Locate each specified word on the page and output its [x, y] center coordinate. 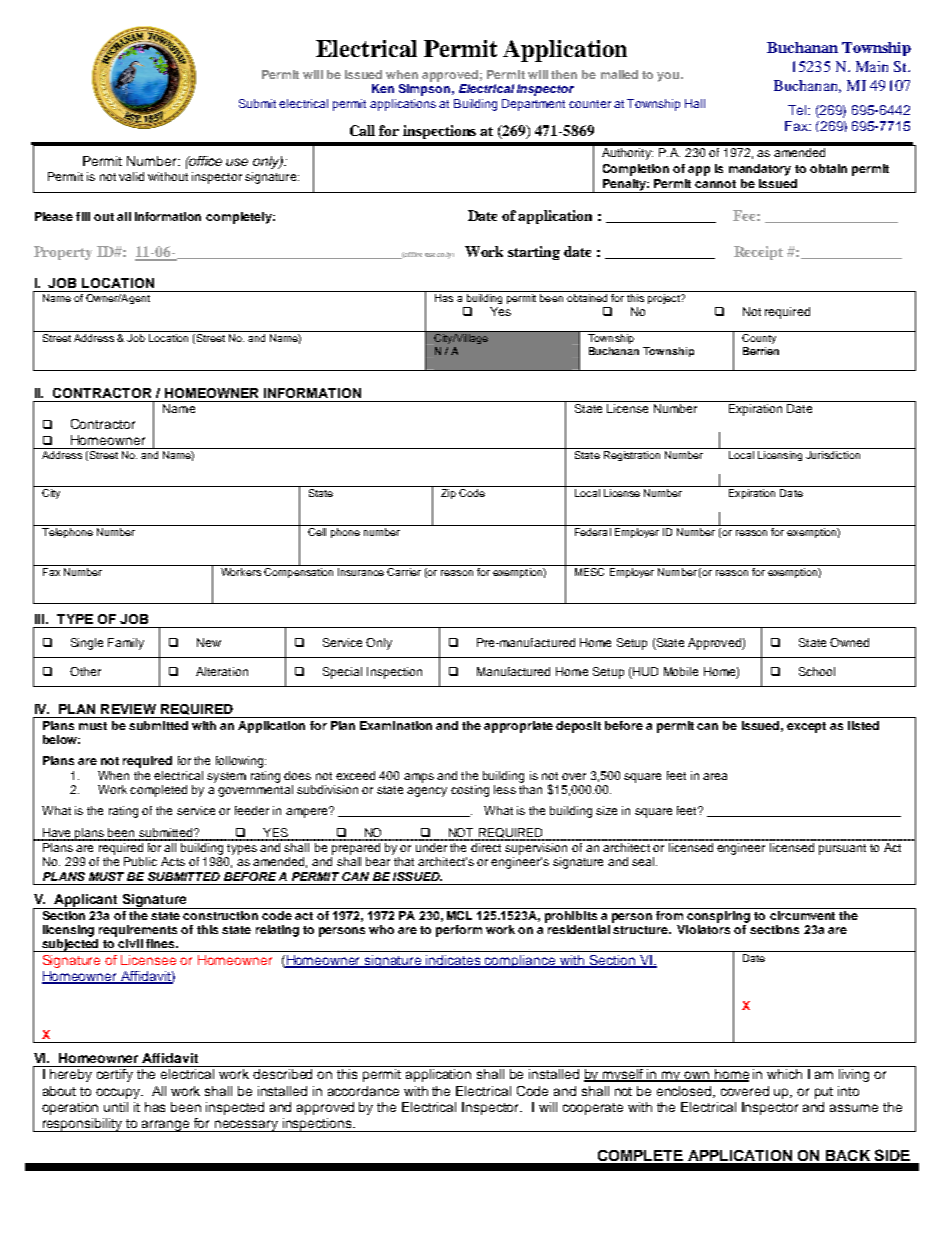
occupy [119, 1093]
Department [533, 105]
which [784, 1074]
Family [126, 644]
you [669, 77]
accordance [363, 1091]
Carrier [405, 570]
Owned [849, 642]
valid [131, 176]
